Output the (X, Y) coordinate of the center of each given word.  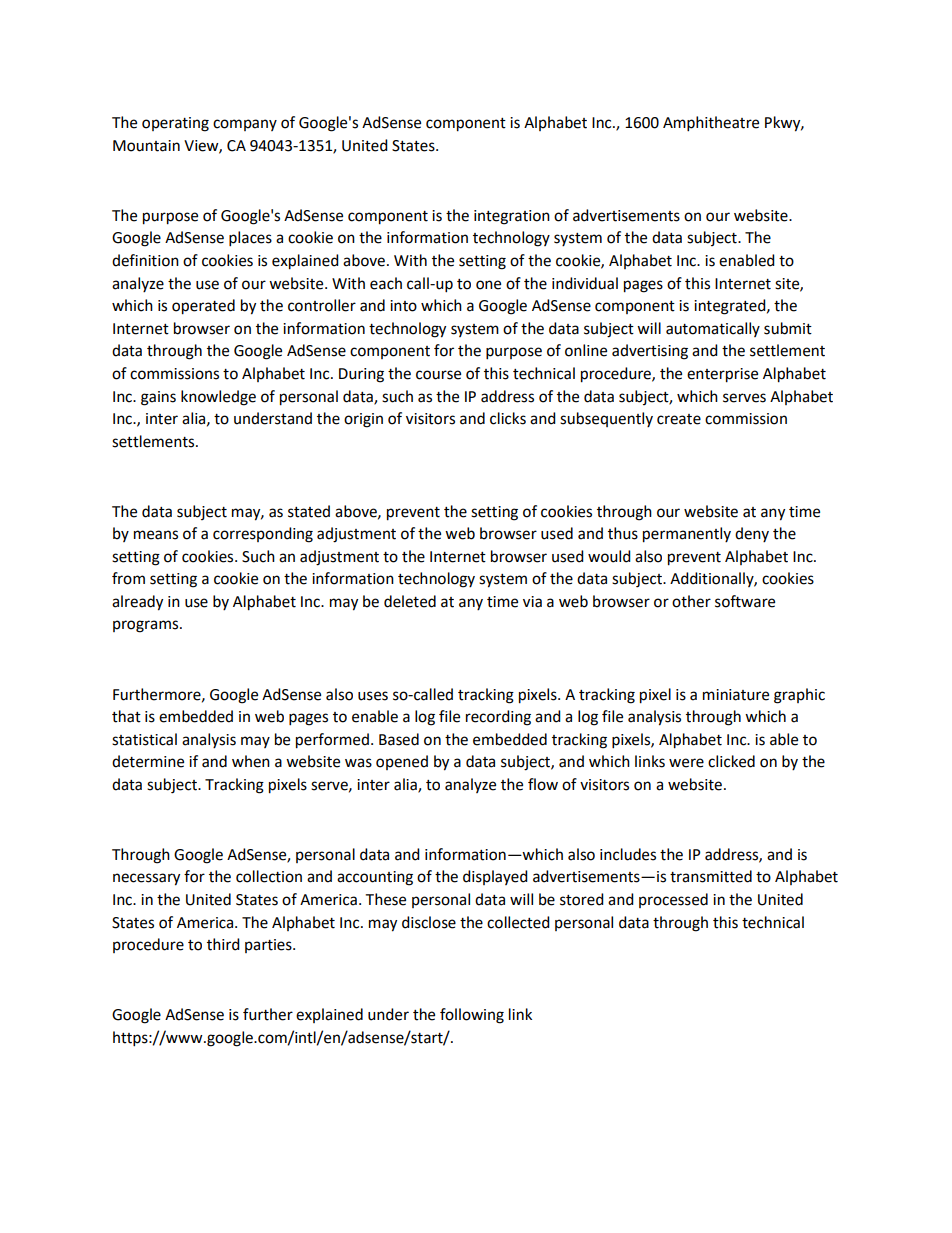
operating (175, 124)
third (223, 944)
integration (512, 217)
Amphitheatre (711, 124)
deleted (410, 601)
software (745, 601)
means (156, 535)
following (472, 1016)
